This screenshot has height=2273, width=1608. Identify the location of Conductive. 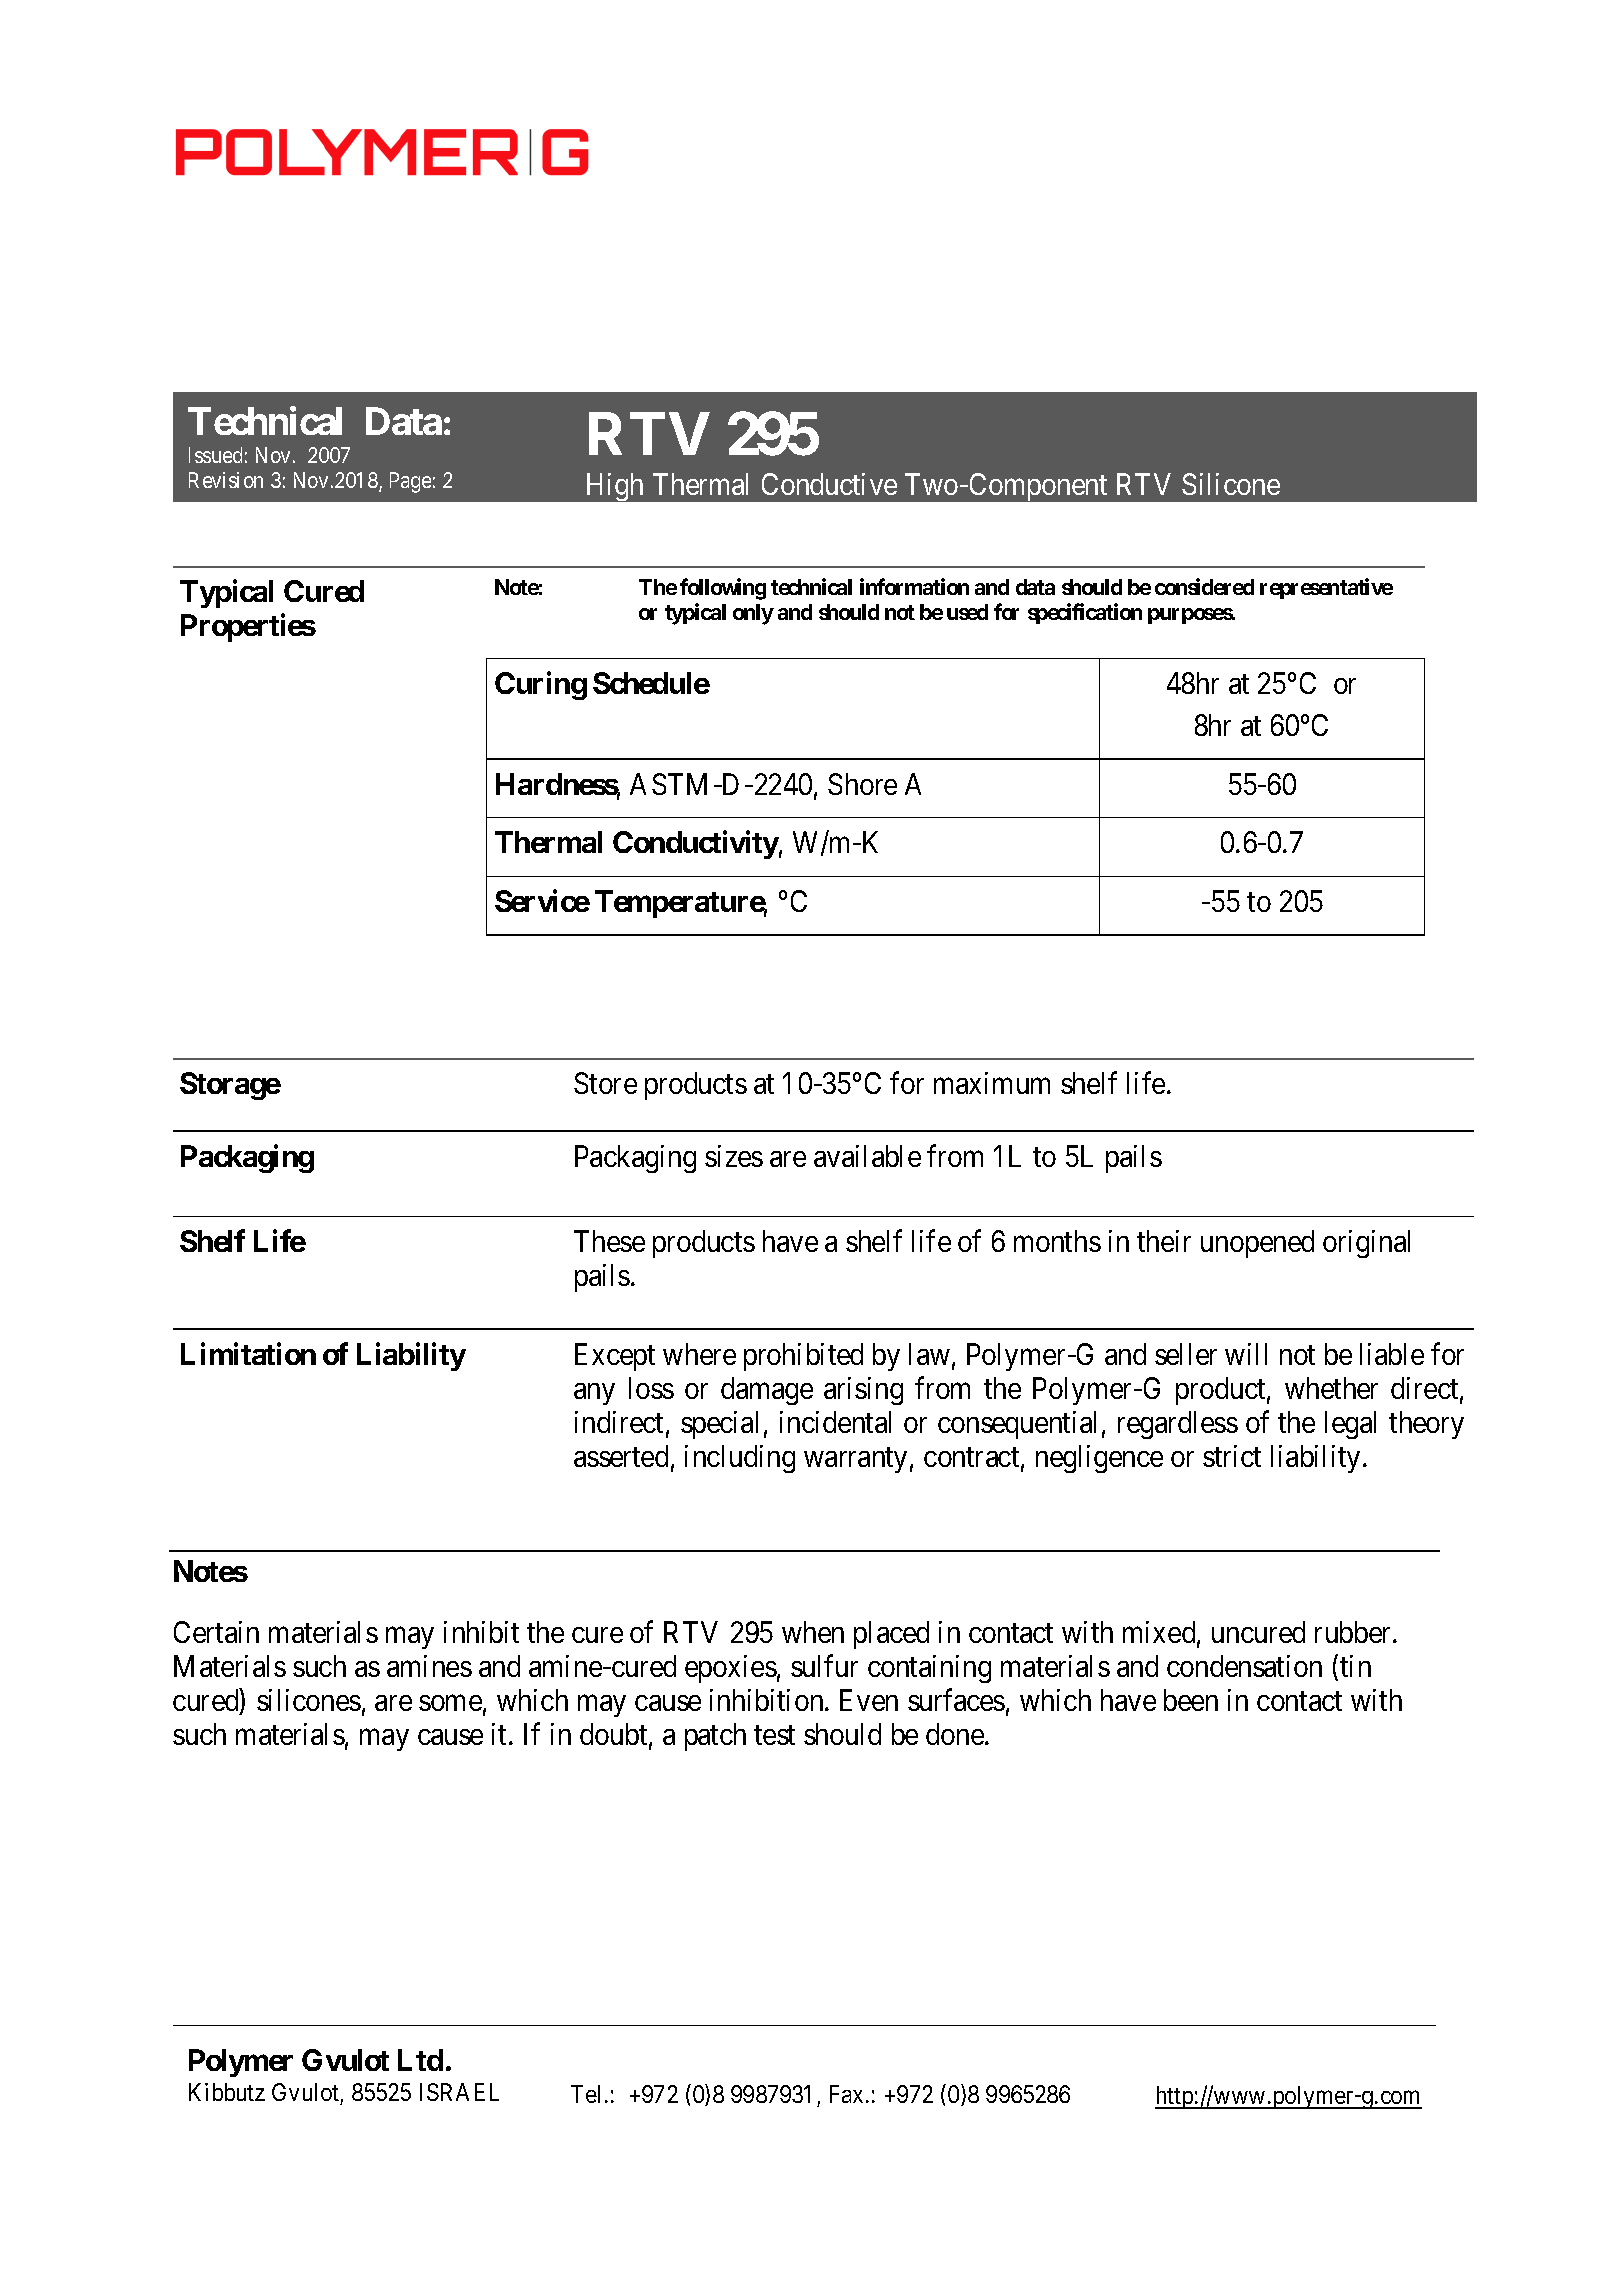
(829, 484).
